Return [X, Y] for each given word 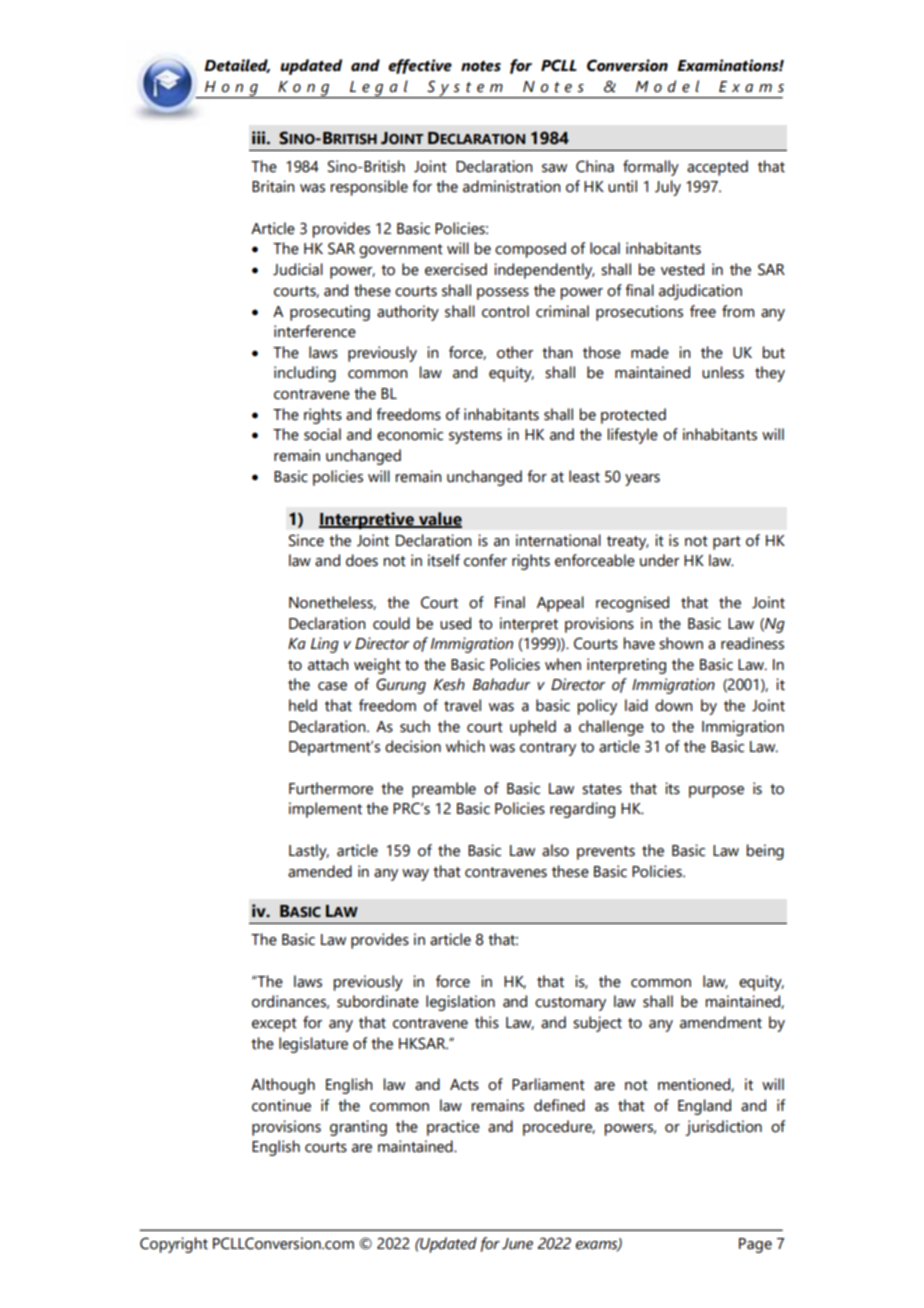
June [517, 1244]
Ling [325, 645]
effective [420, 66]
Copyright [174, 1245]
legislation [460, 1003]
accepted [717, 168]
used [455, 623]
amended [320, 871]
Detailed [237, 66]
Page [755, 1245]
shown [681, 643]
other [515, 352]
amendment [721, 1022]
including [305, 374]
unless [723, 372]
